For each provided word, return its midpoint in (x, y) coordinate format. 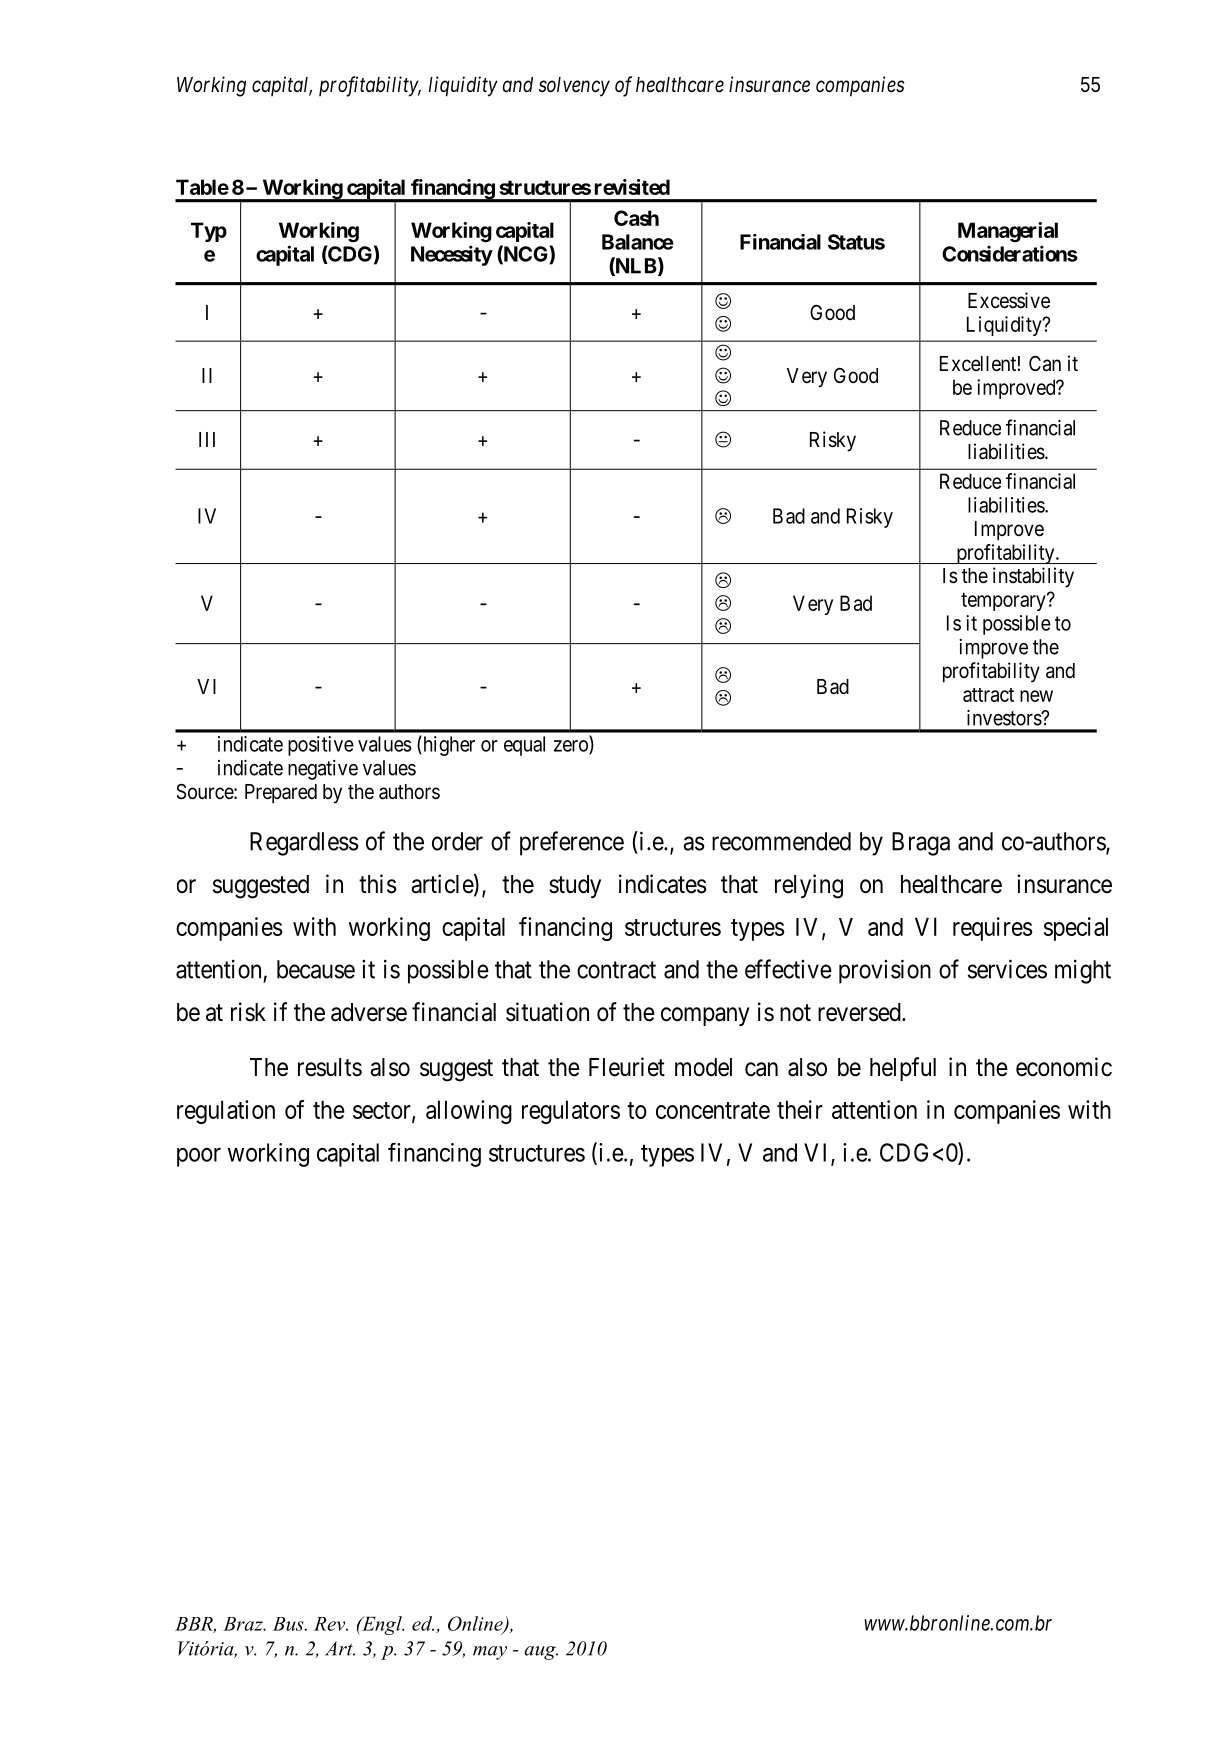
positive (321, 746)
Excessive (1009, 300)
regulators (571, 1112)
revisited (632, 187)
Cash (636, 218)
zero (572, 747)
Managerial (1008, 232)
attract (988, 695)
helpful (903, 1069)
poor (199, 1157)
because (316, 969)
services (1007, 969)
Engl (382, 1625)
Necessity (452, 255)
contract (616, 970)
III (207, 439)
